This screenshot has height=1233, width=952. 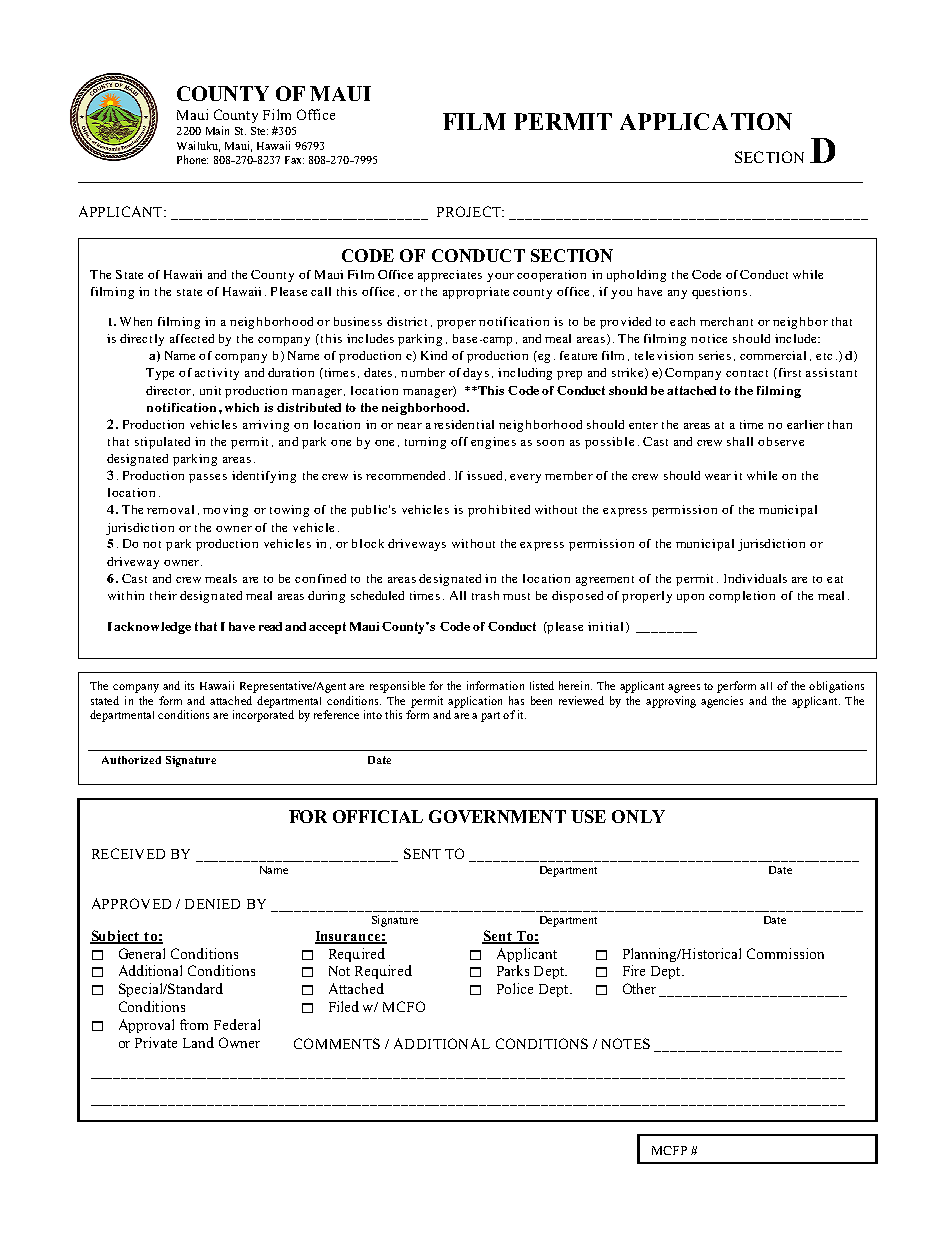 What do you see at coordinates (192, 159) in the screenshot?
I see `Phone` at bounding box center [192, 159].
